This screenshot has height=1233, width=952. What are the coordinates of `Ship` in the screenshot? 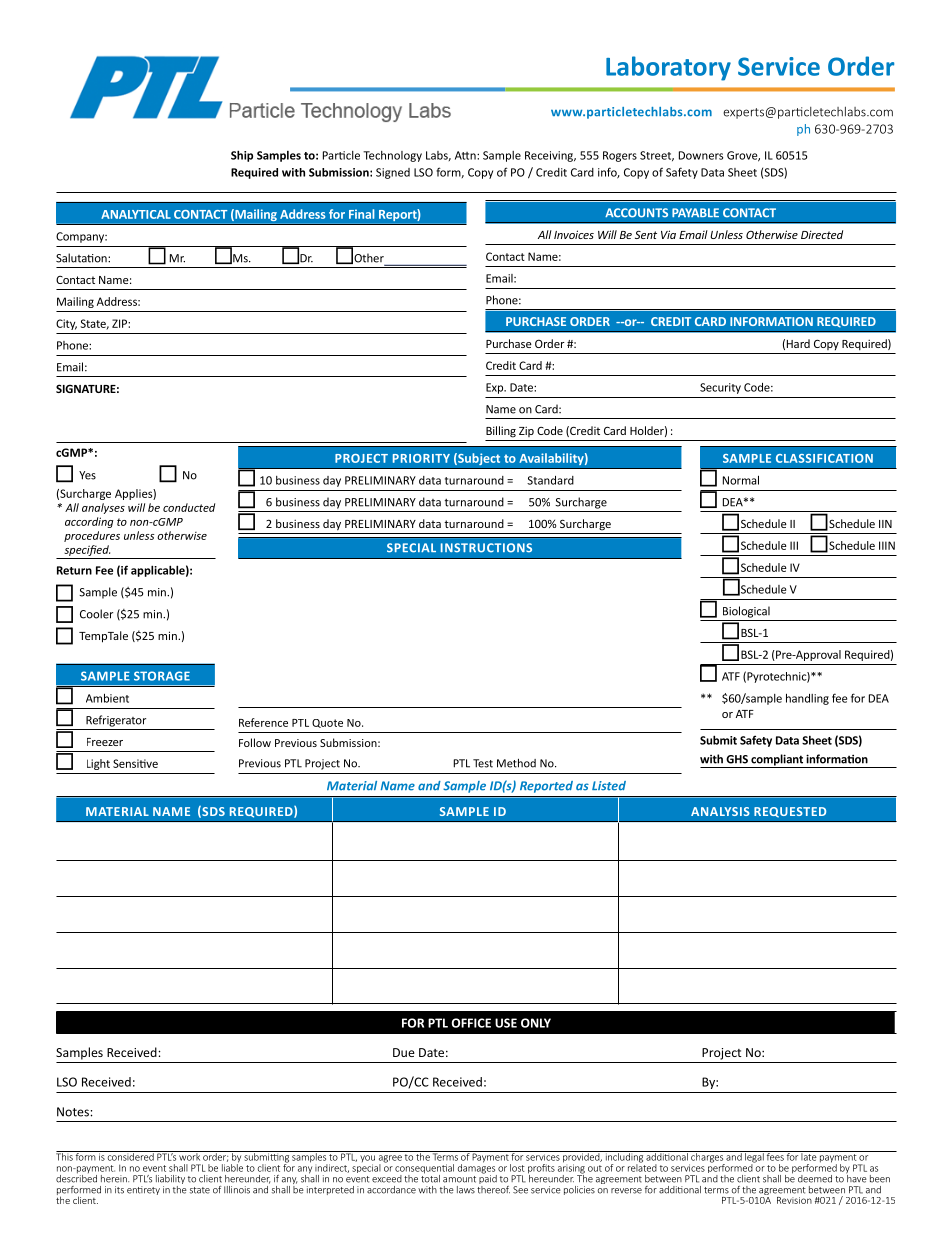 It's located at (242, 156).
